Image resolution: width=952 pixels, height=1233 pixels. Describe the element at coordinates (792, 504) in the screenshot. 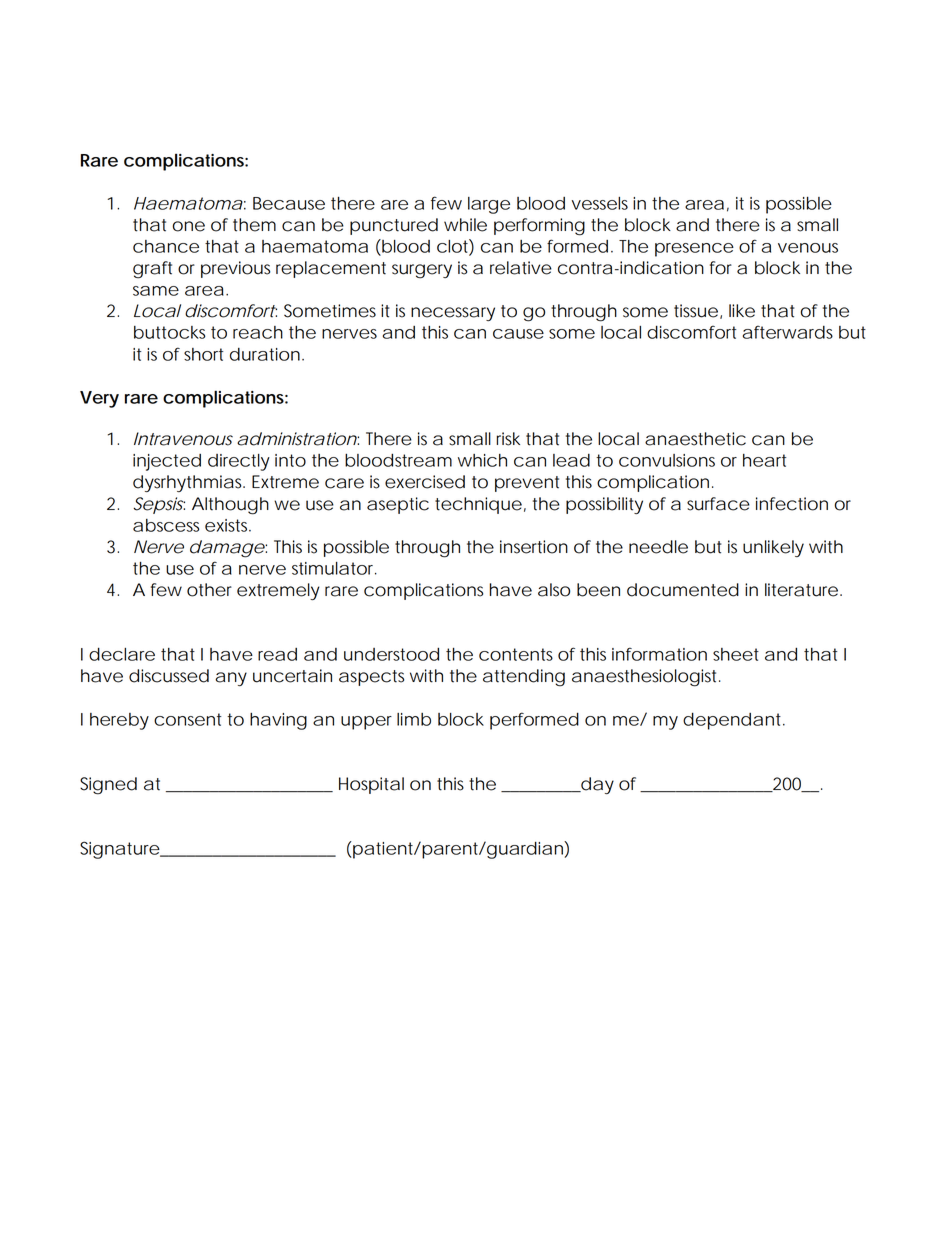

I see `infection` at that location.
